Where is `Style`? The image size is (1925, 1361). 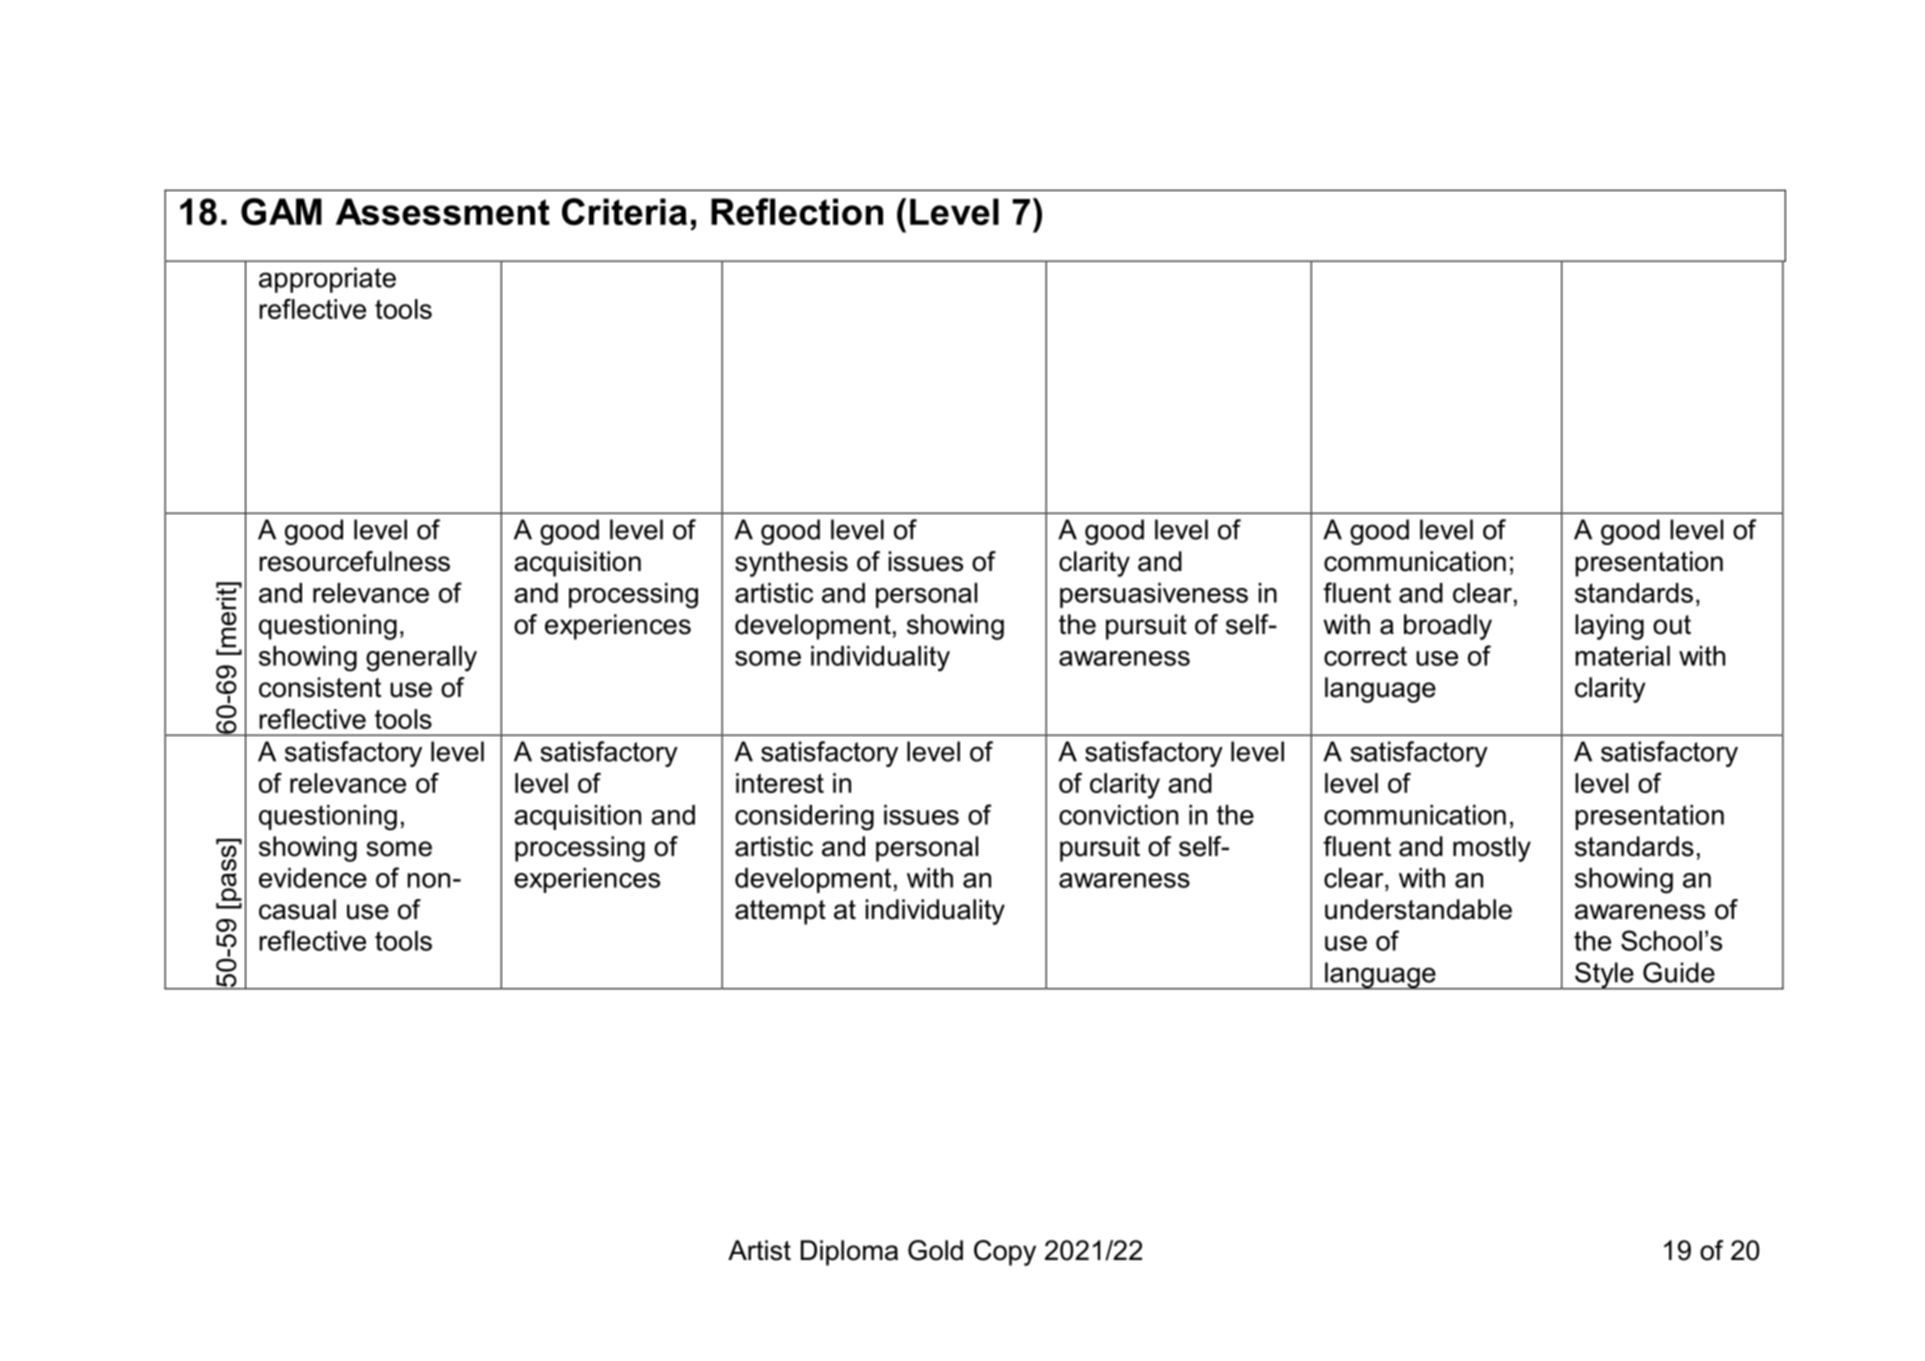 Style is located at coordinates (1604, 976).
